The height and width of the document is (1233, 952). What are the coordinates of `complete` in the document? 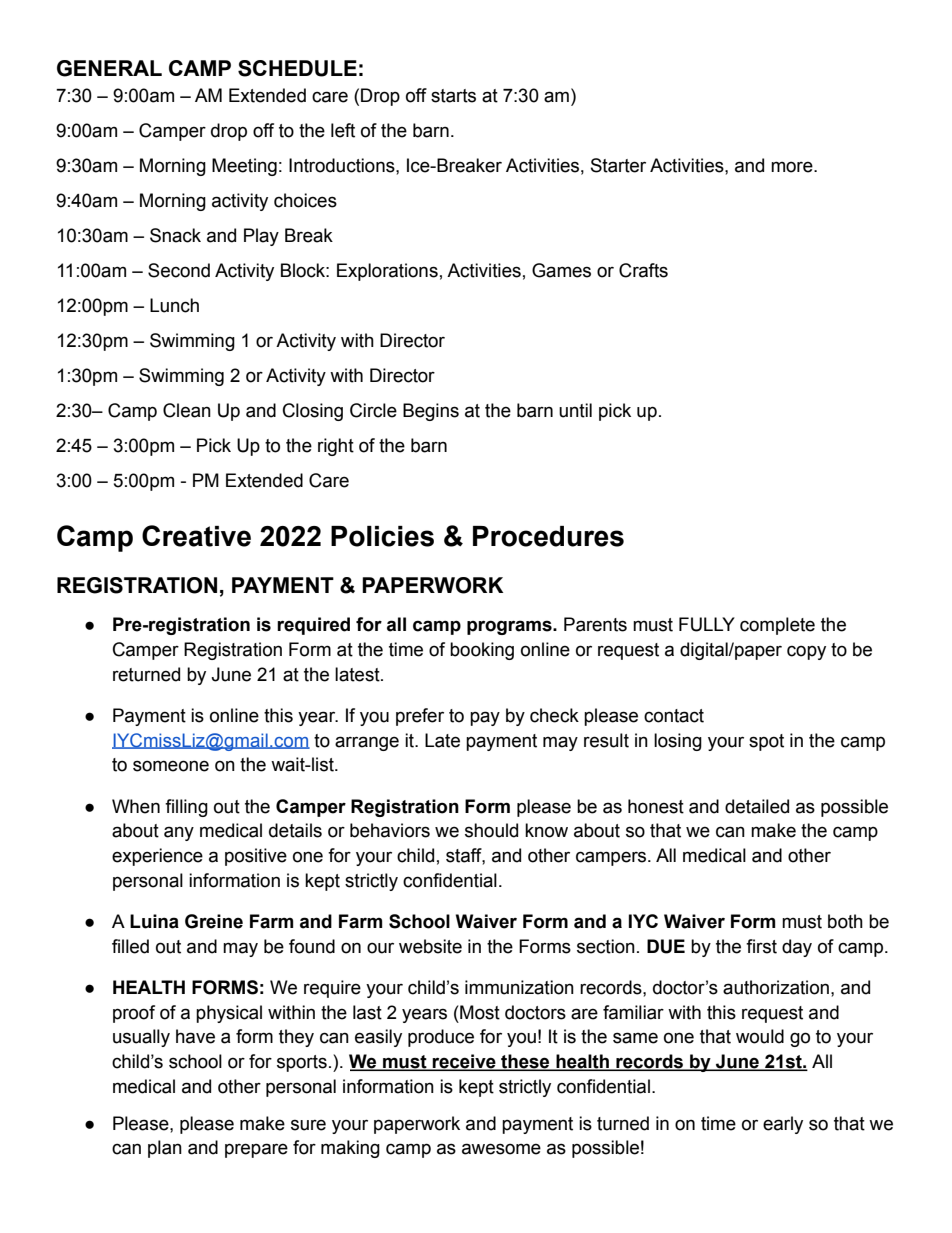 It's located at (777, 626).
